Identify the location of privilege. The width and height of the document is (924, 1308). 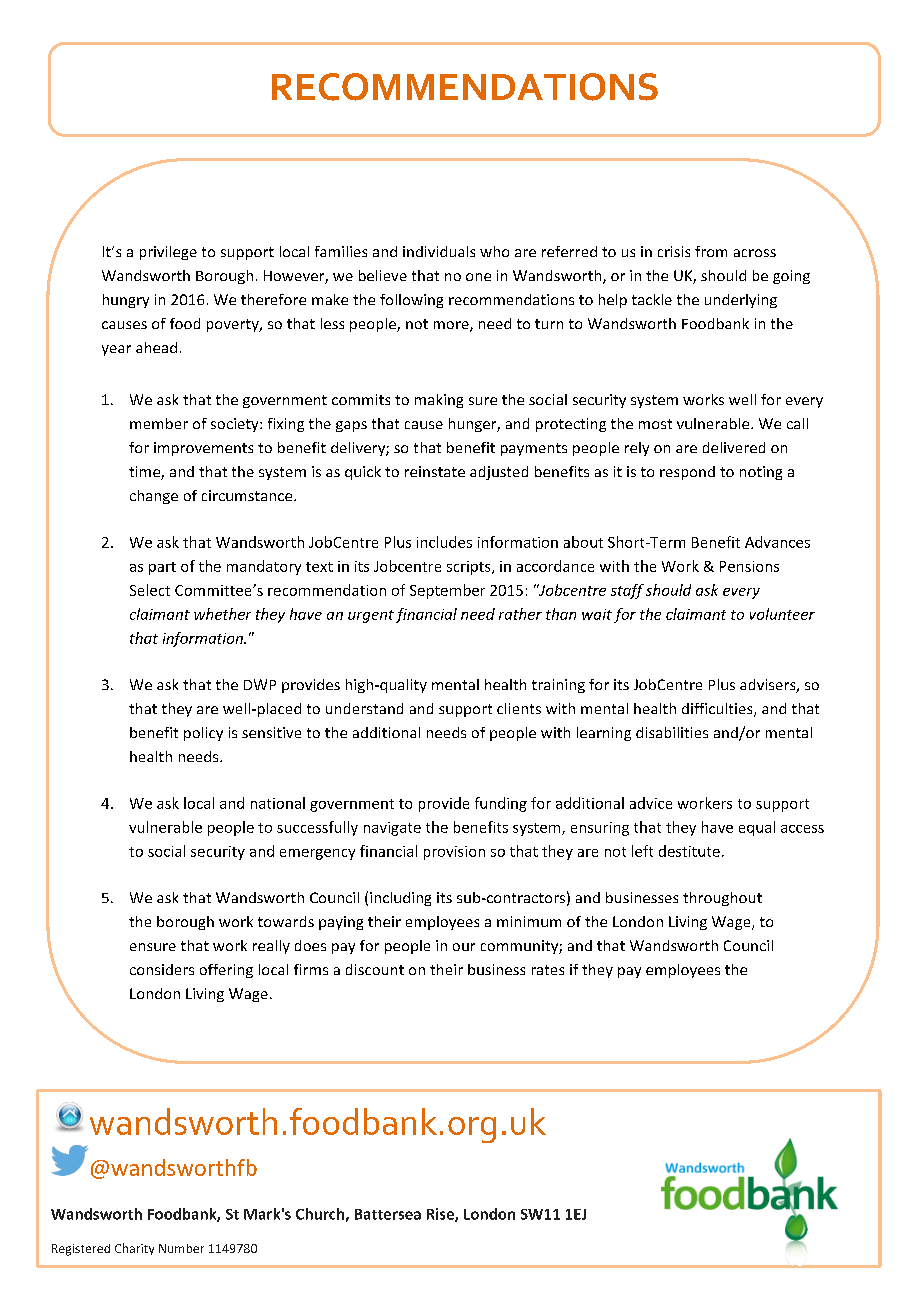
(168, 253).
